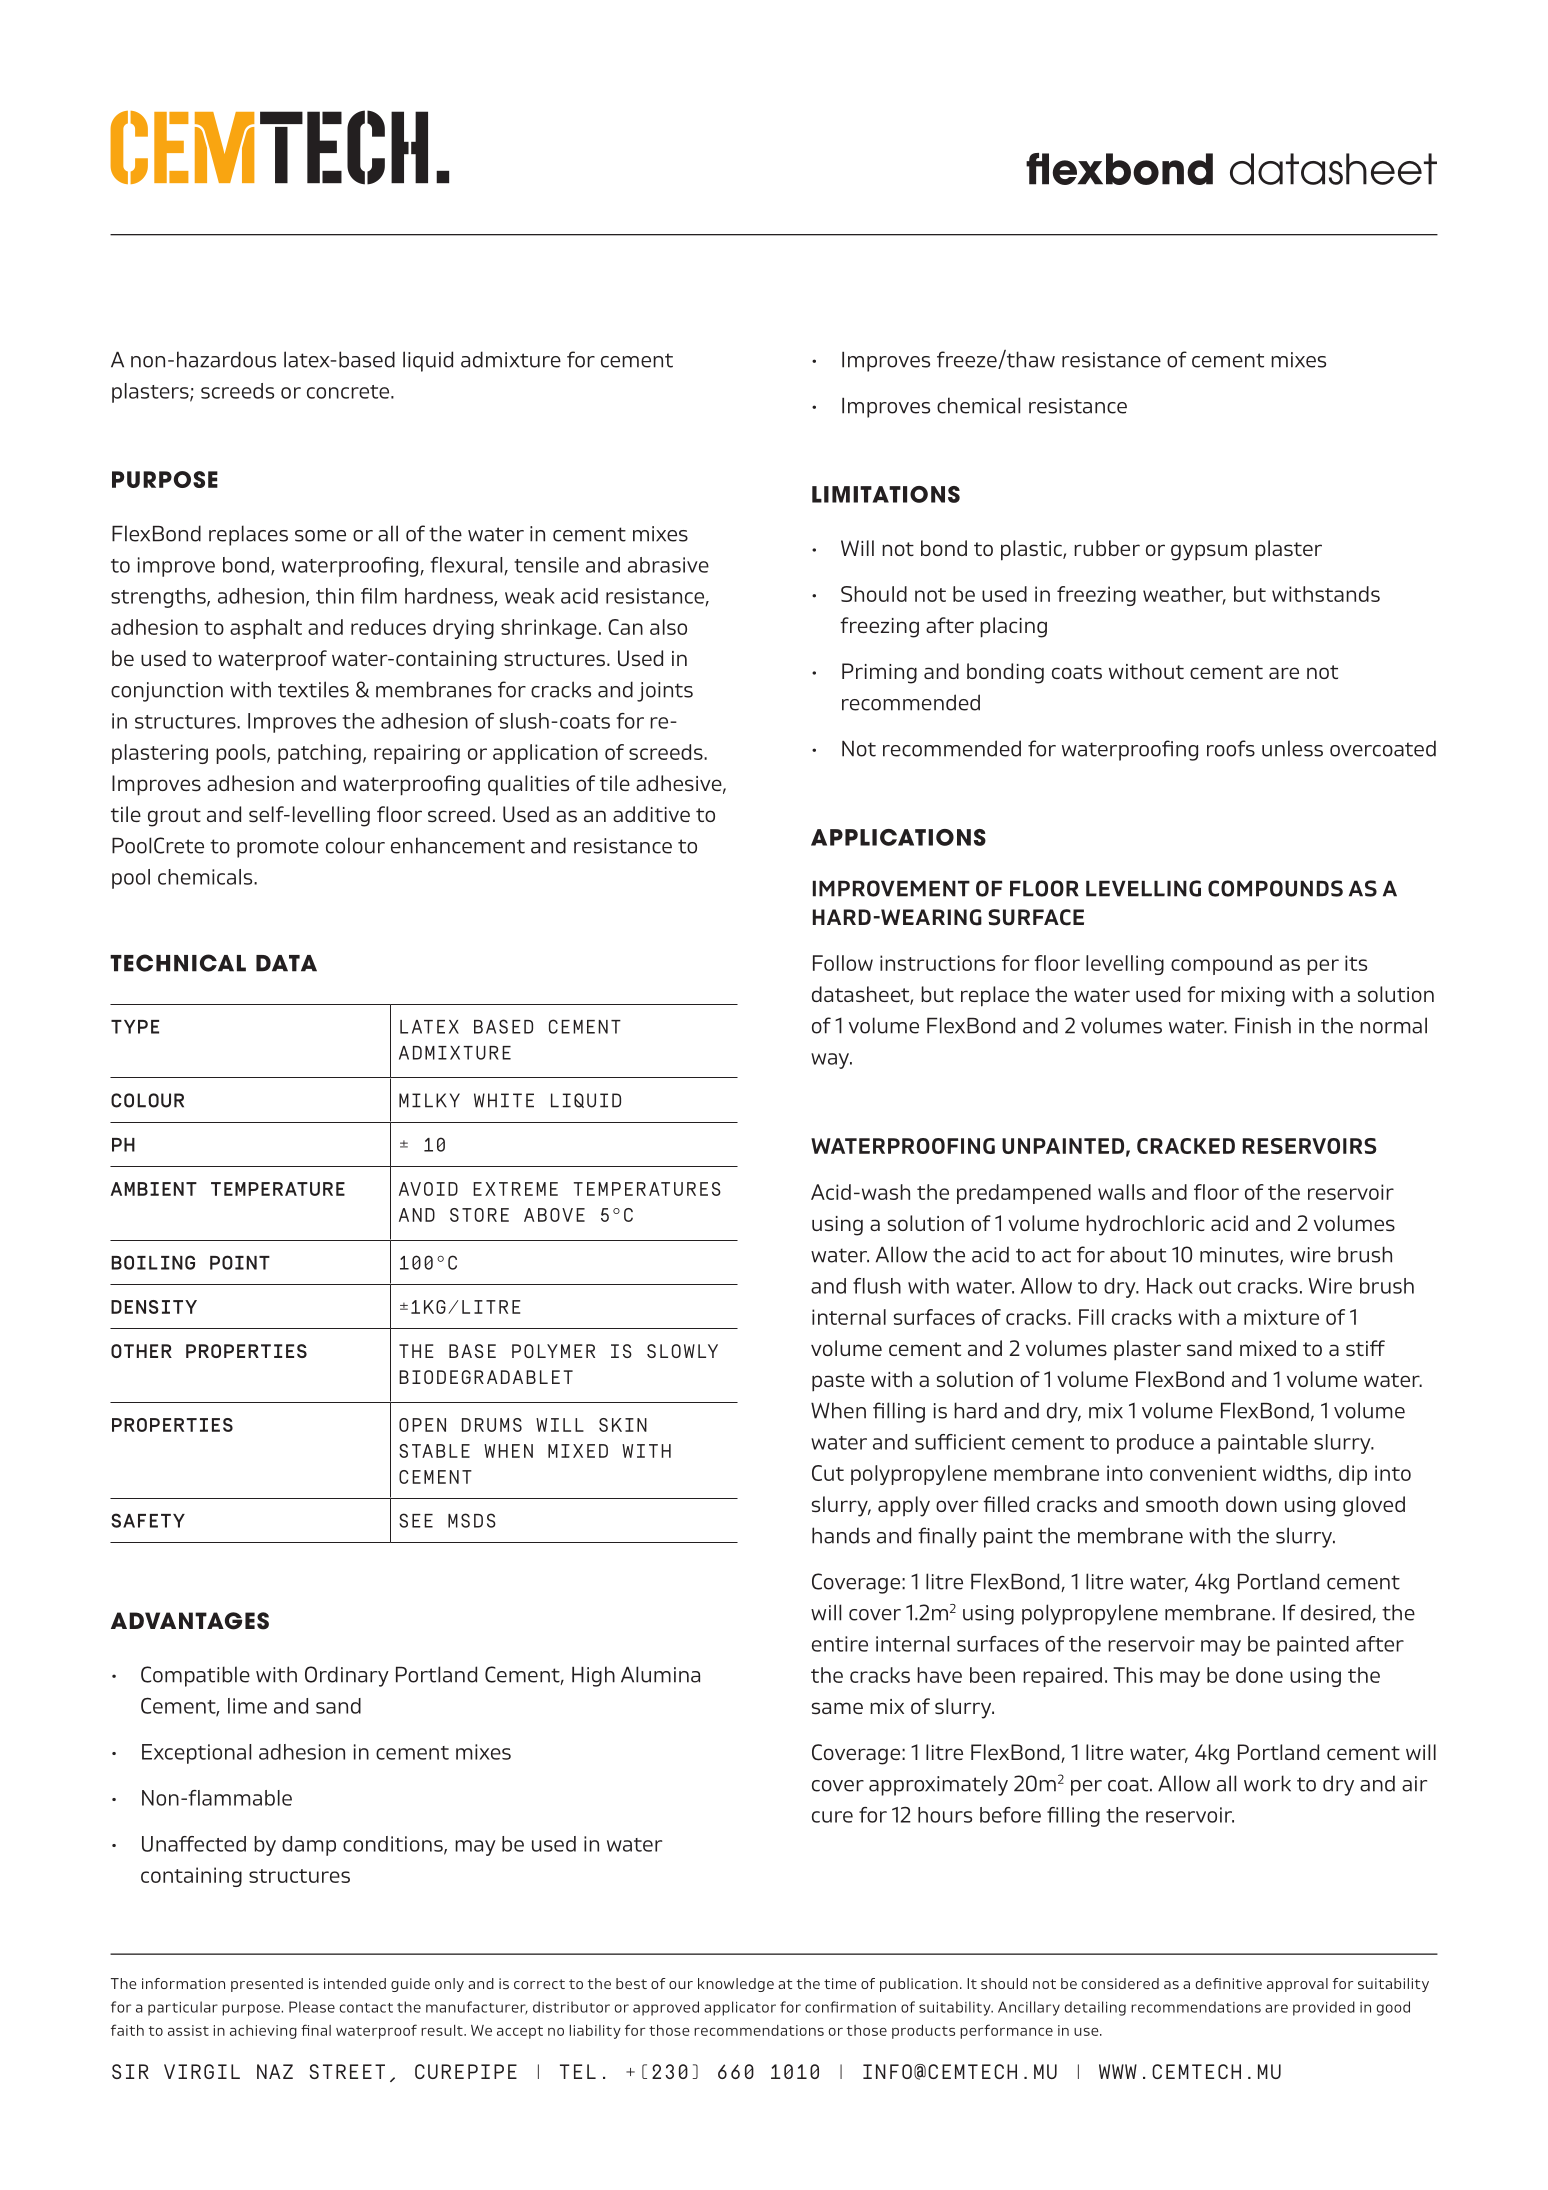 Image resolution: width=1548 pixels, height=2190 pixels. Describe the element at coordinates (320, 536) in the page. I see `some` at that location.
